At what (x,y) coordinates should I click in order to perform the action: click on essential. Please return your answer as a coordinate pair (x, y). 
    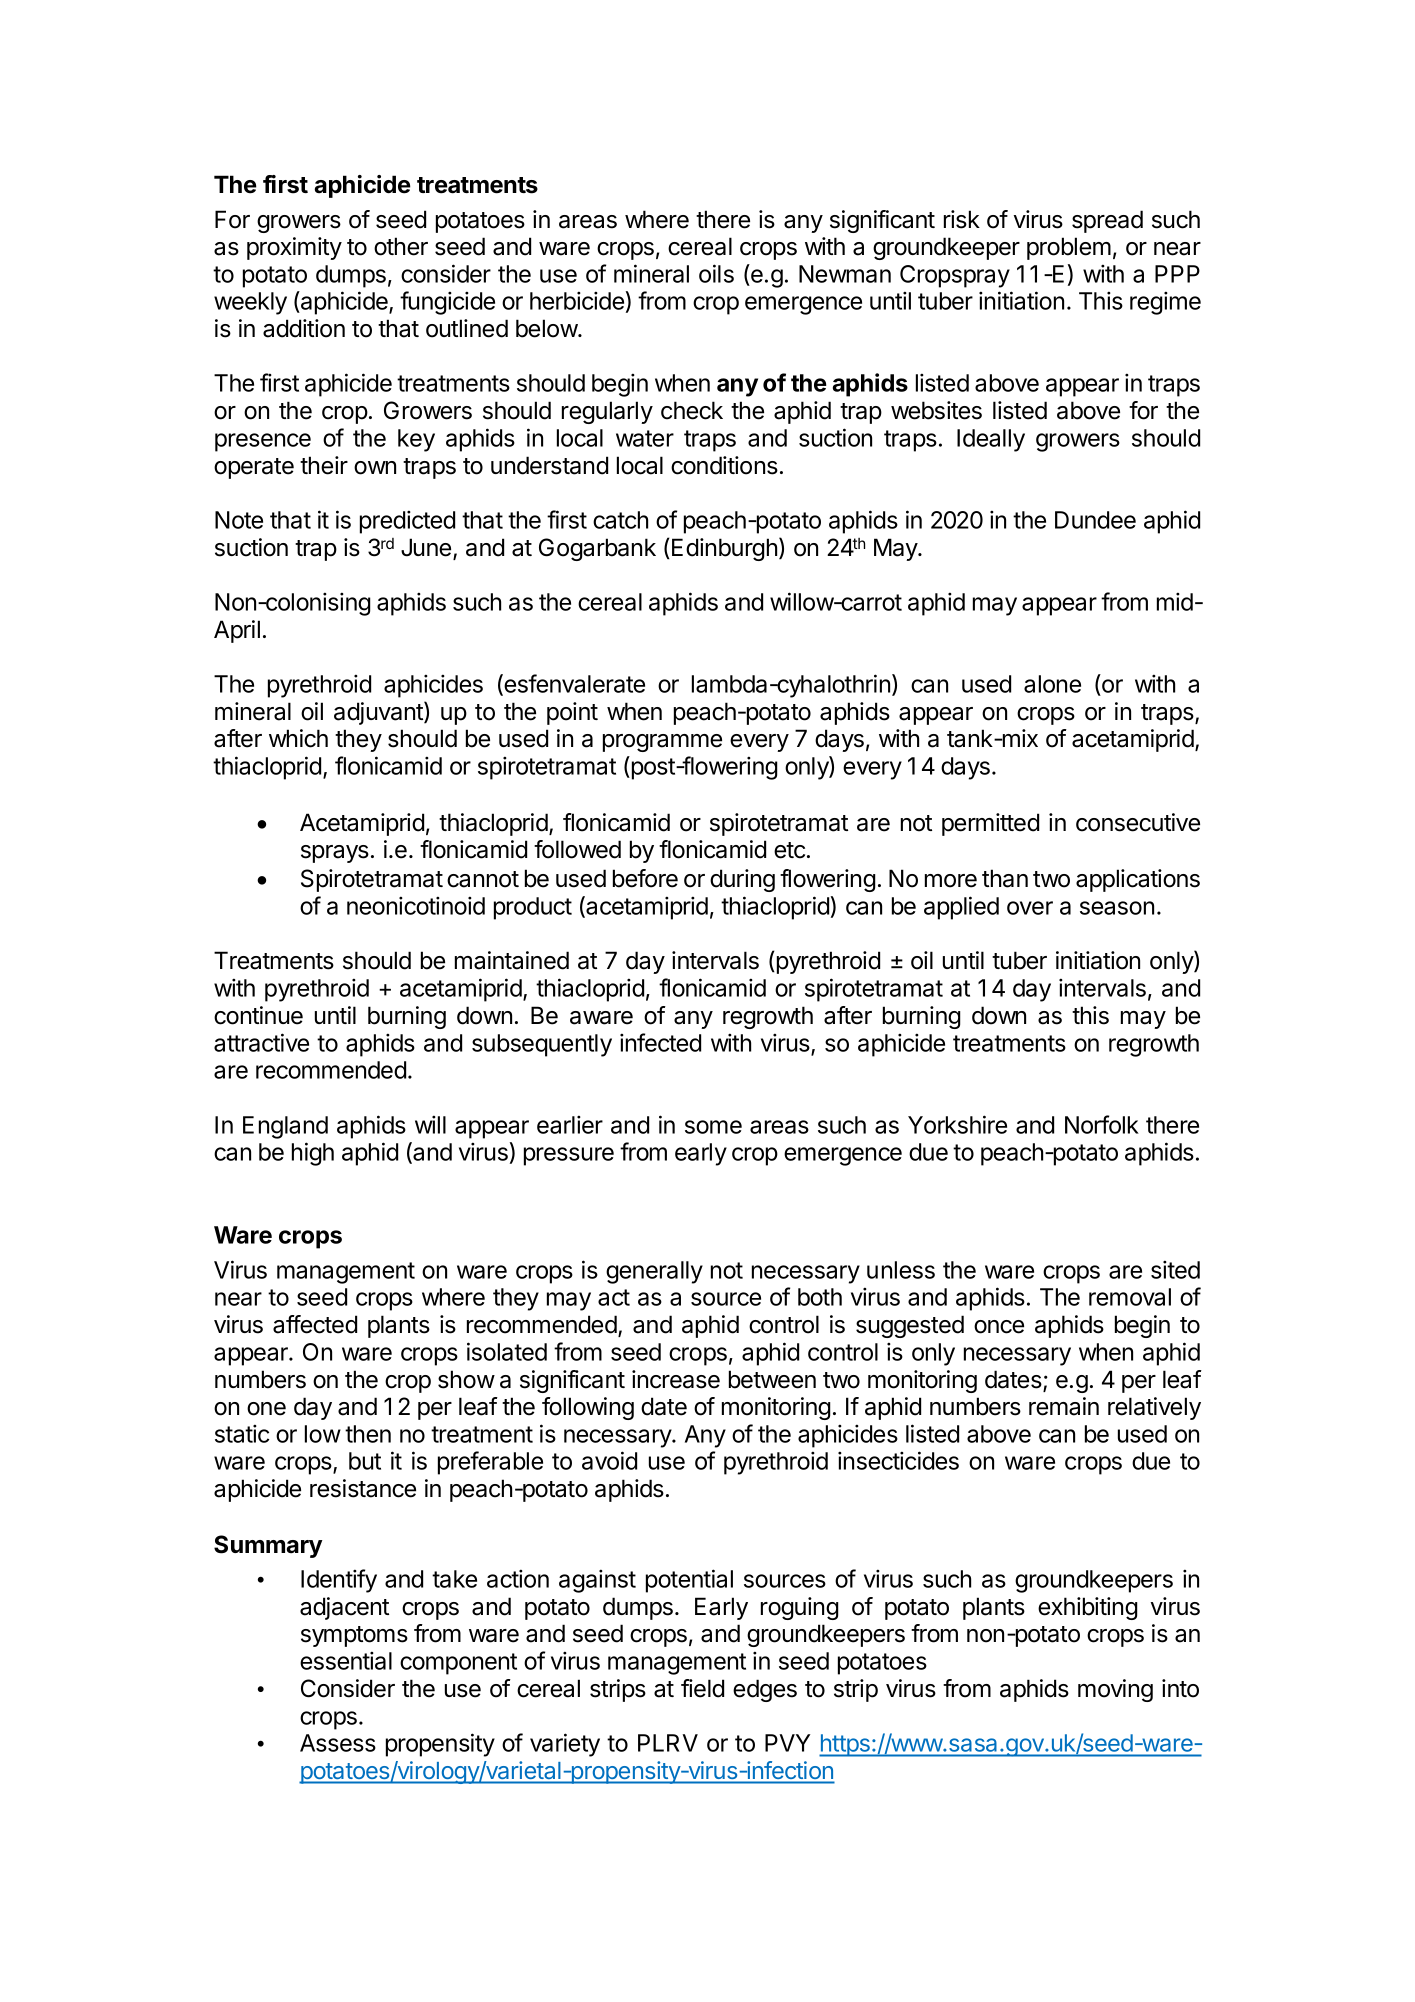
    Looking at the image, I should click on (346, 1660).
